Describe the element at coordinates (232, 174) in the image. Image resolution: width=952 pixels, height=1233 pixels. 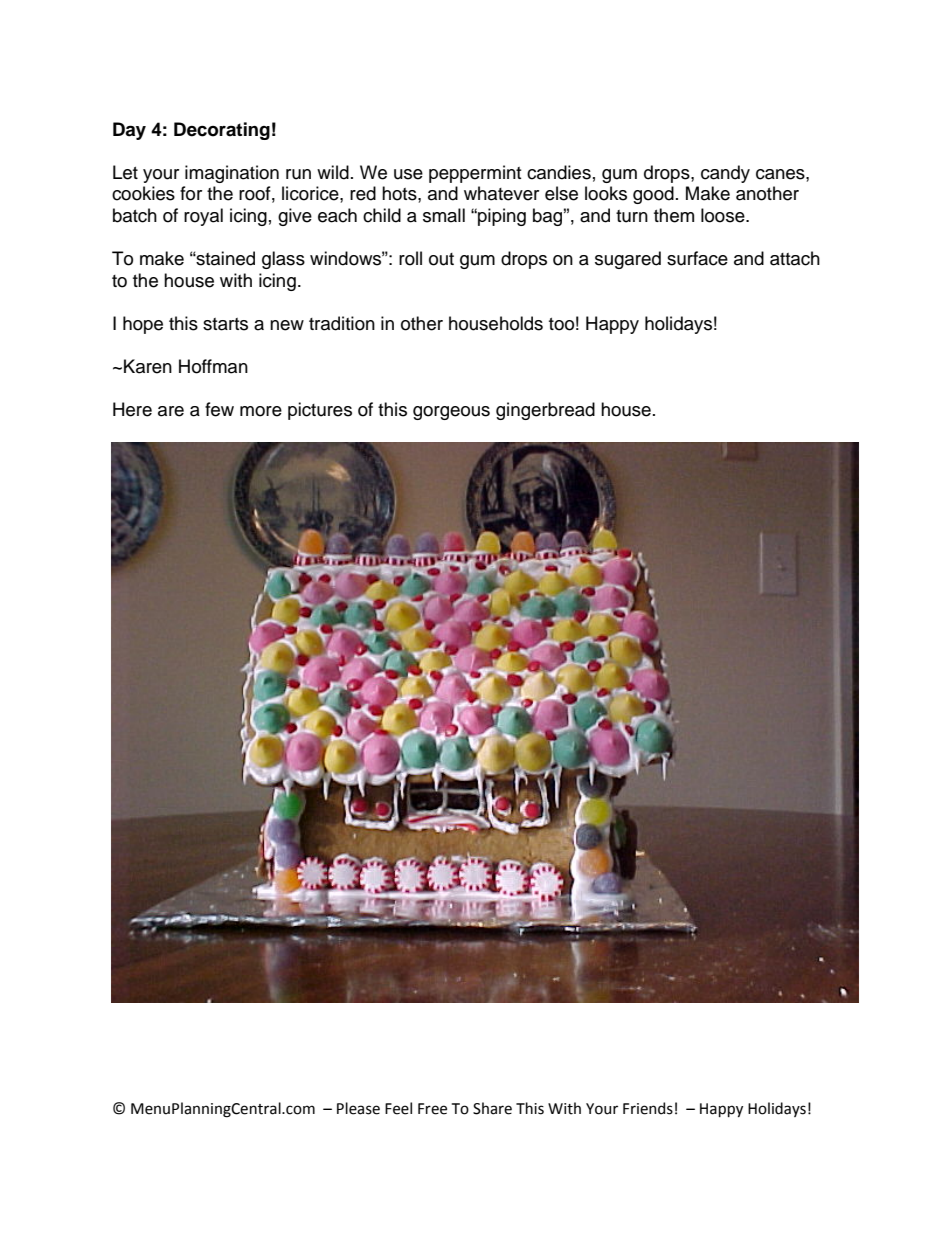
I see `imagination` at that location.
